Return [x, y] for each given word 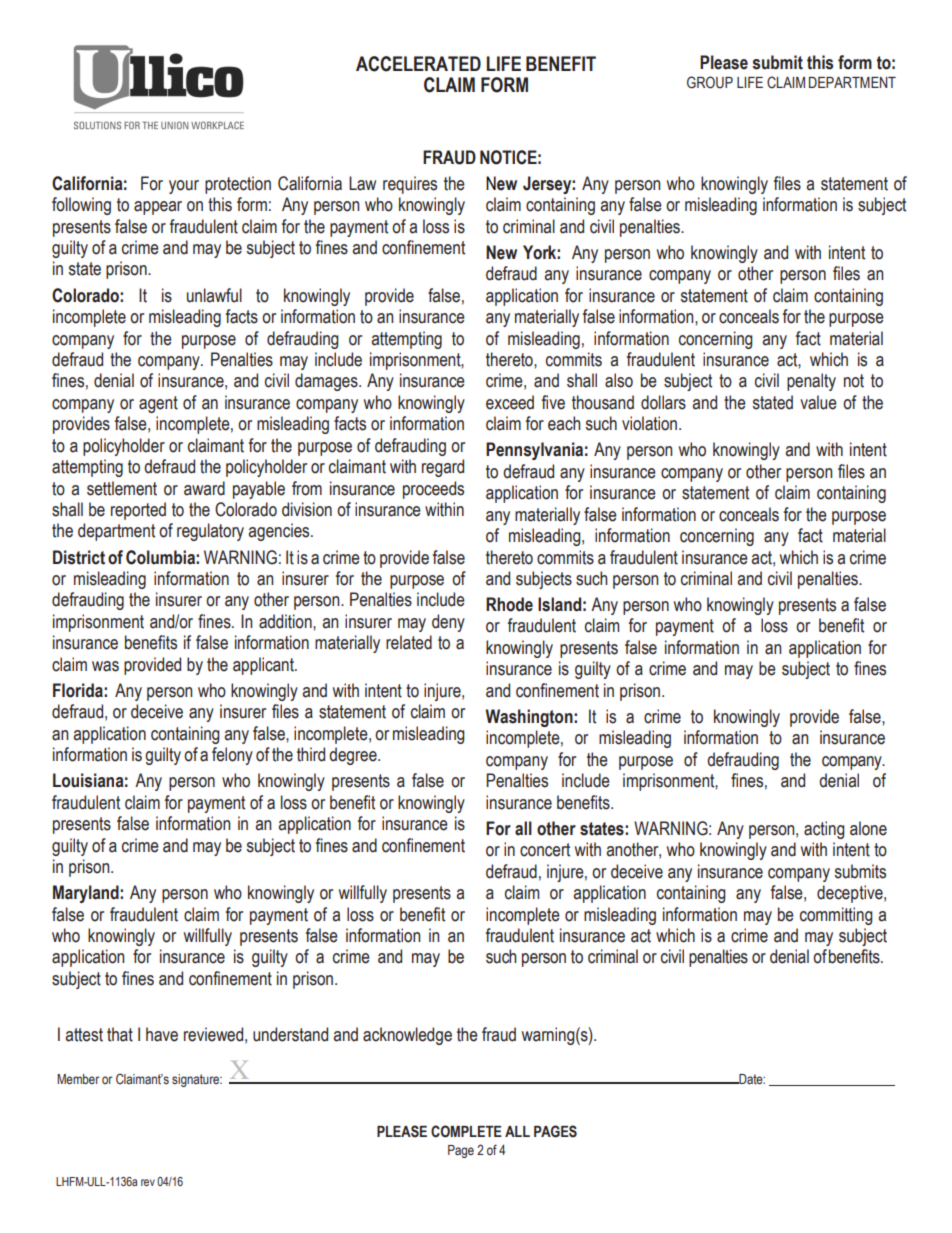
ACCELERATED [418, 64]
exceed [510, 402]
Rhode [509, 604]
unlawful [214, 295]
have [162, 1034]
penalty [811, 382]
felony [232, 756]
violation [649, 423]
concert [545, 850]
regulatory [210, 532]
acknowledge [407, 1036]
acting [824, 830]
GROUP [710, 82]
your [184, 187]
